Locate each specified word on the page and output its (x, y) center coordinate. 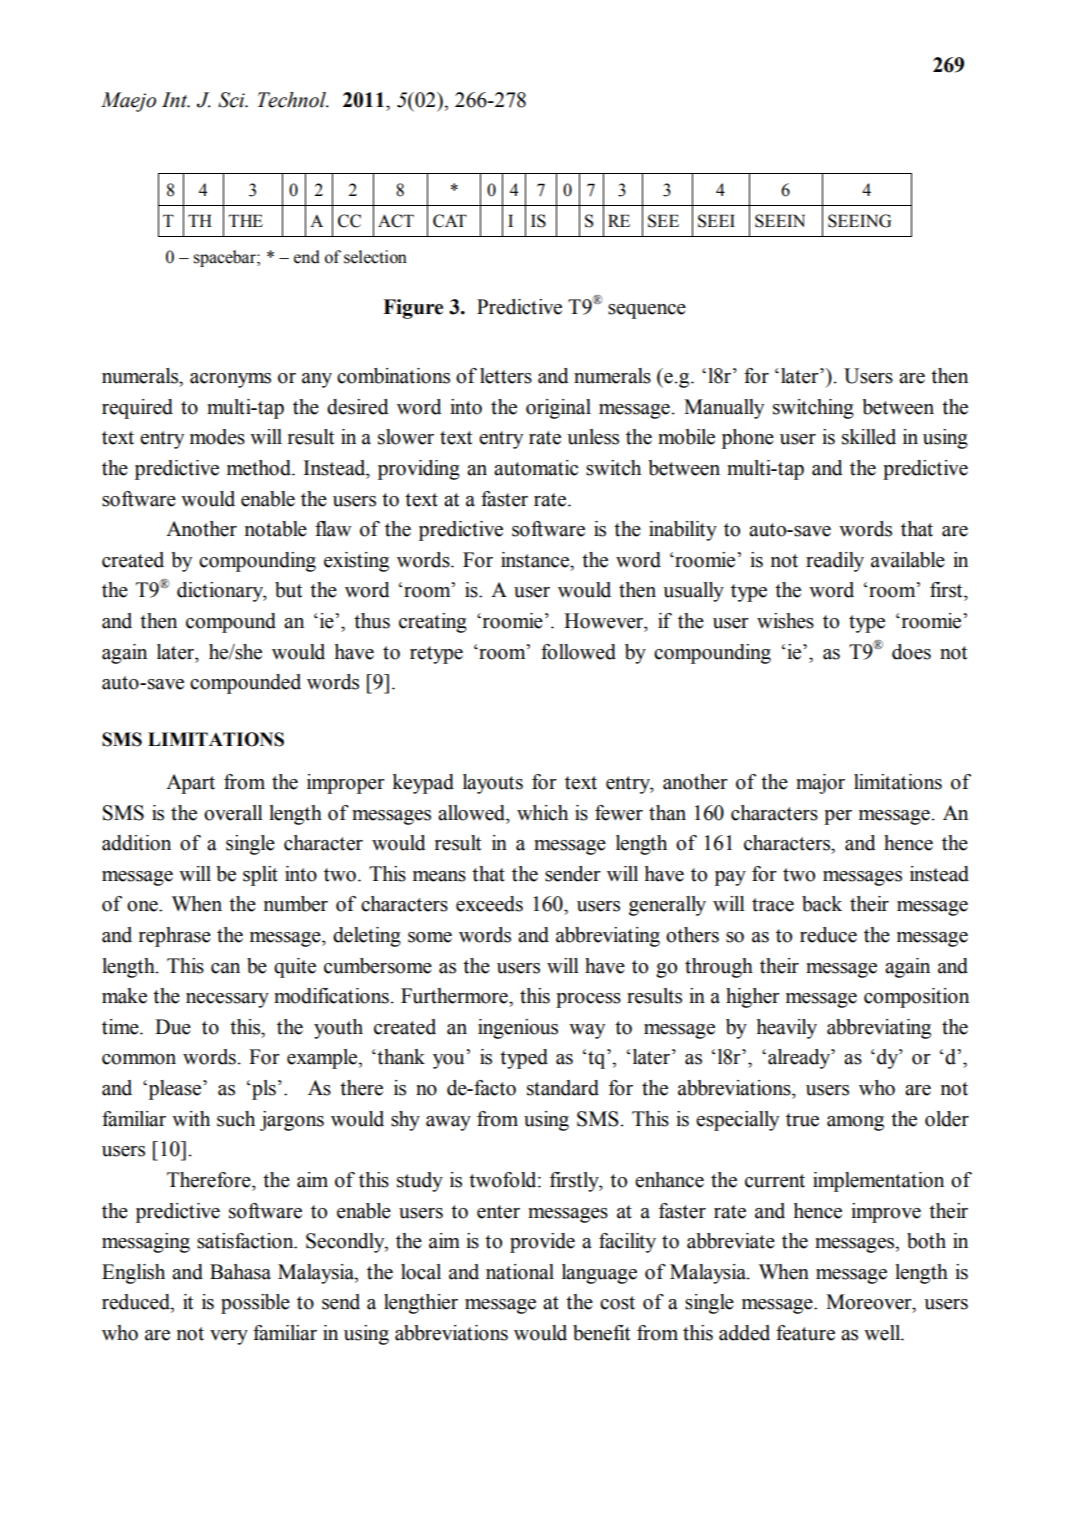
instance (536, 560)
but (288, 590)
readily (835, 562)
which (542, 813)
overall (233, 813)
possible (255, 1304)
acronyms (230, 380)
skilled (869, 437)
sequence (647, 311)
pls (264, 1090)
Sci (232, 100)
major (820, 784)
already (800, 1059)
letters (506, 376)
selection (375, 257)
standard (563, 1088)
